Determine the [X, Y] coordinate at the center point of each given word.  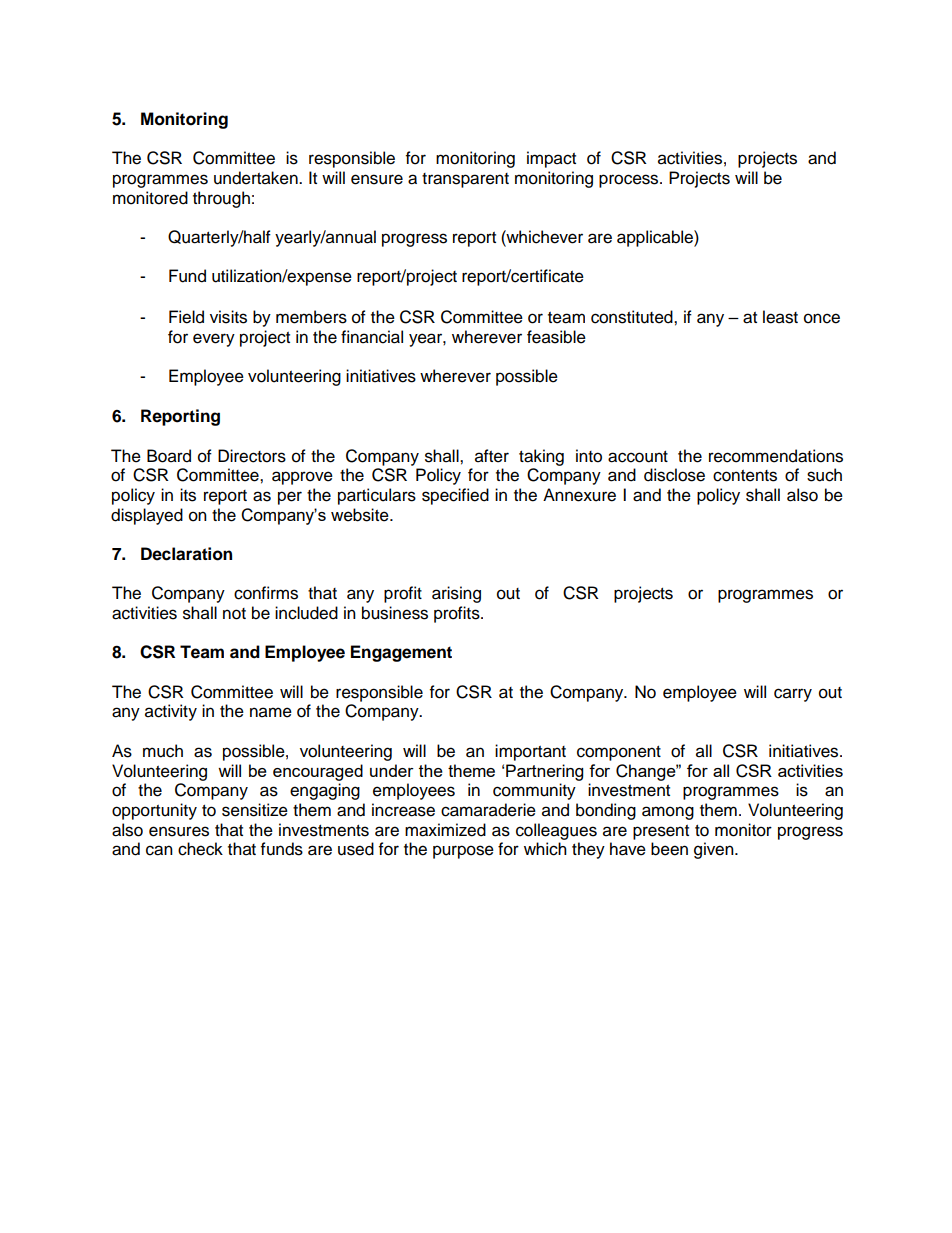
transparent [465, 180]
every [214, 340]
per [290, 498]
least [780, 317]
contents [745, 476]
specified [455, 496]
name [271, 712]
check [200, 849]
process [630, 181]
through [221, 199]
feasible [556, 337]
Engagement [401, 653]
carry [793, 695]
